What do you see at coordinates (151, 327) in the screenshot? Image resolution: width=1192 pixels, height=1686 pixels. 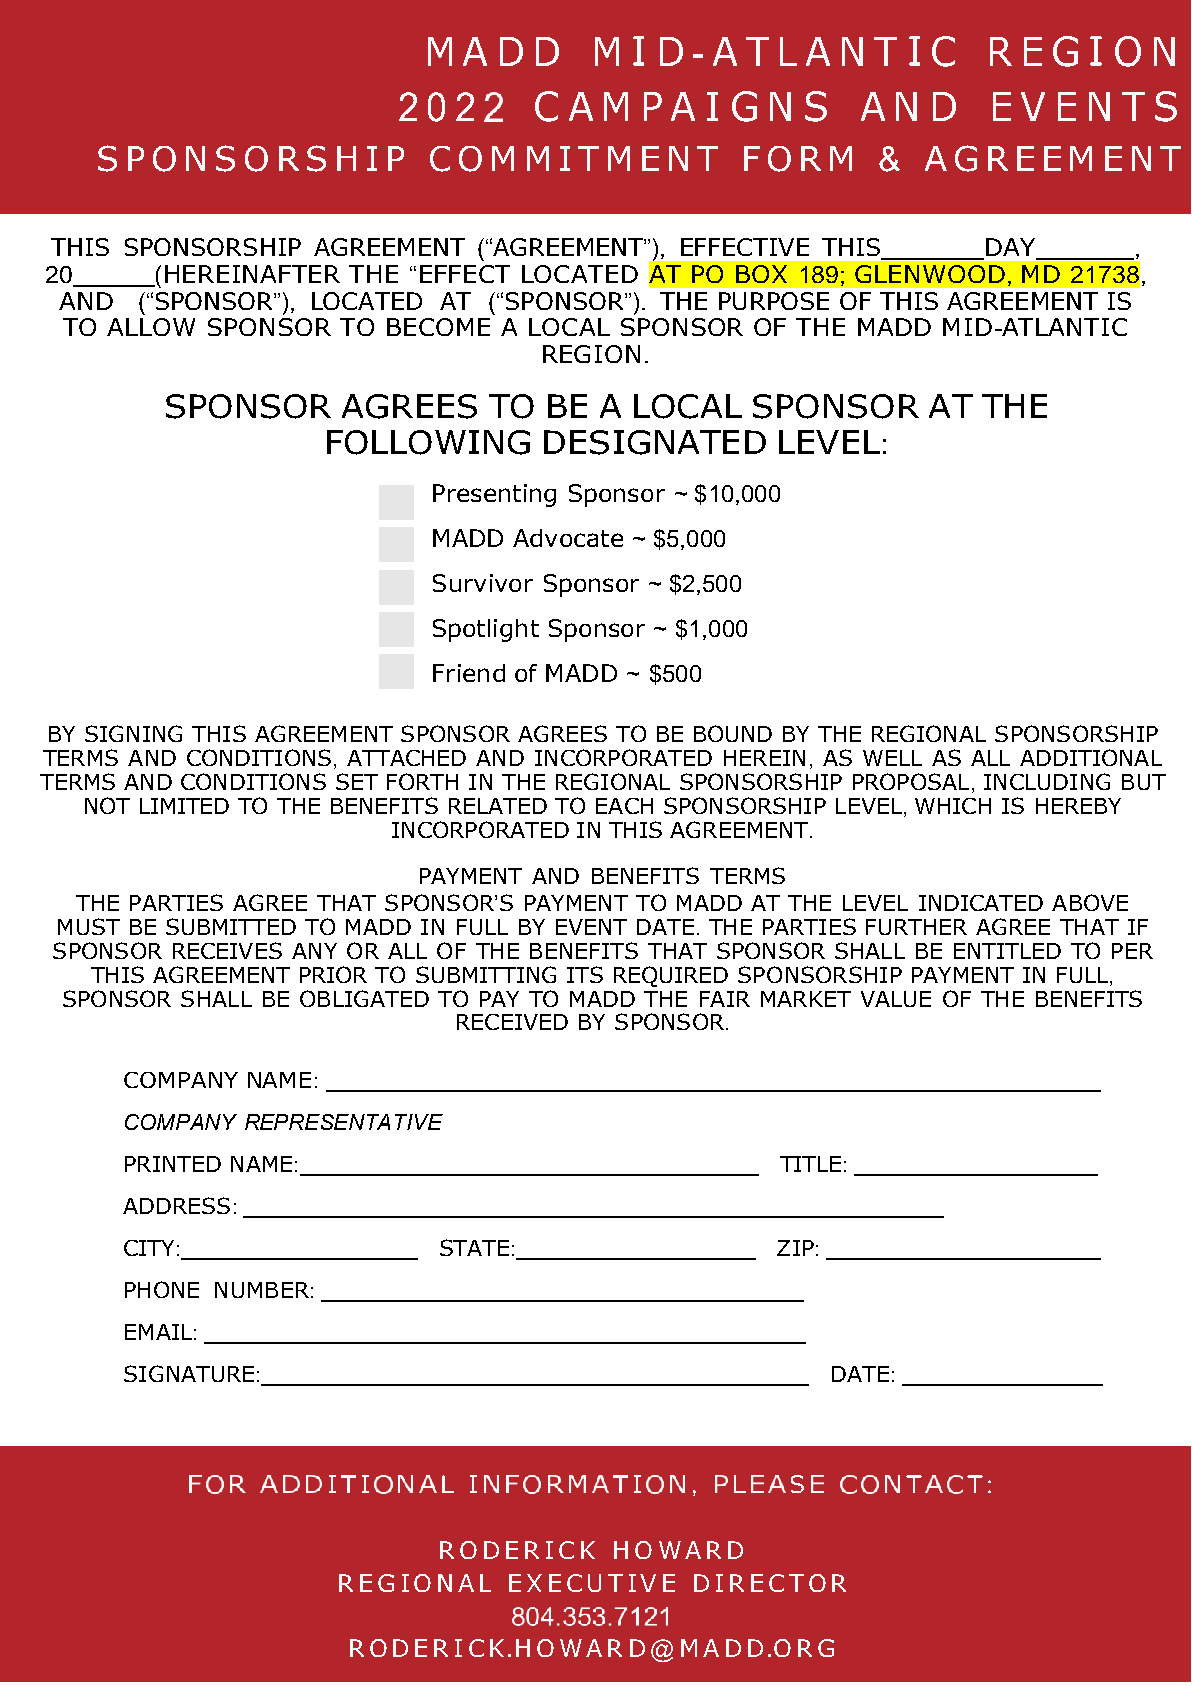 I see `ALLOW` at bounding box center [151, 327].
